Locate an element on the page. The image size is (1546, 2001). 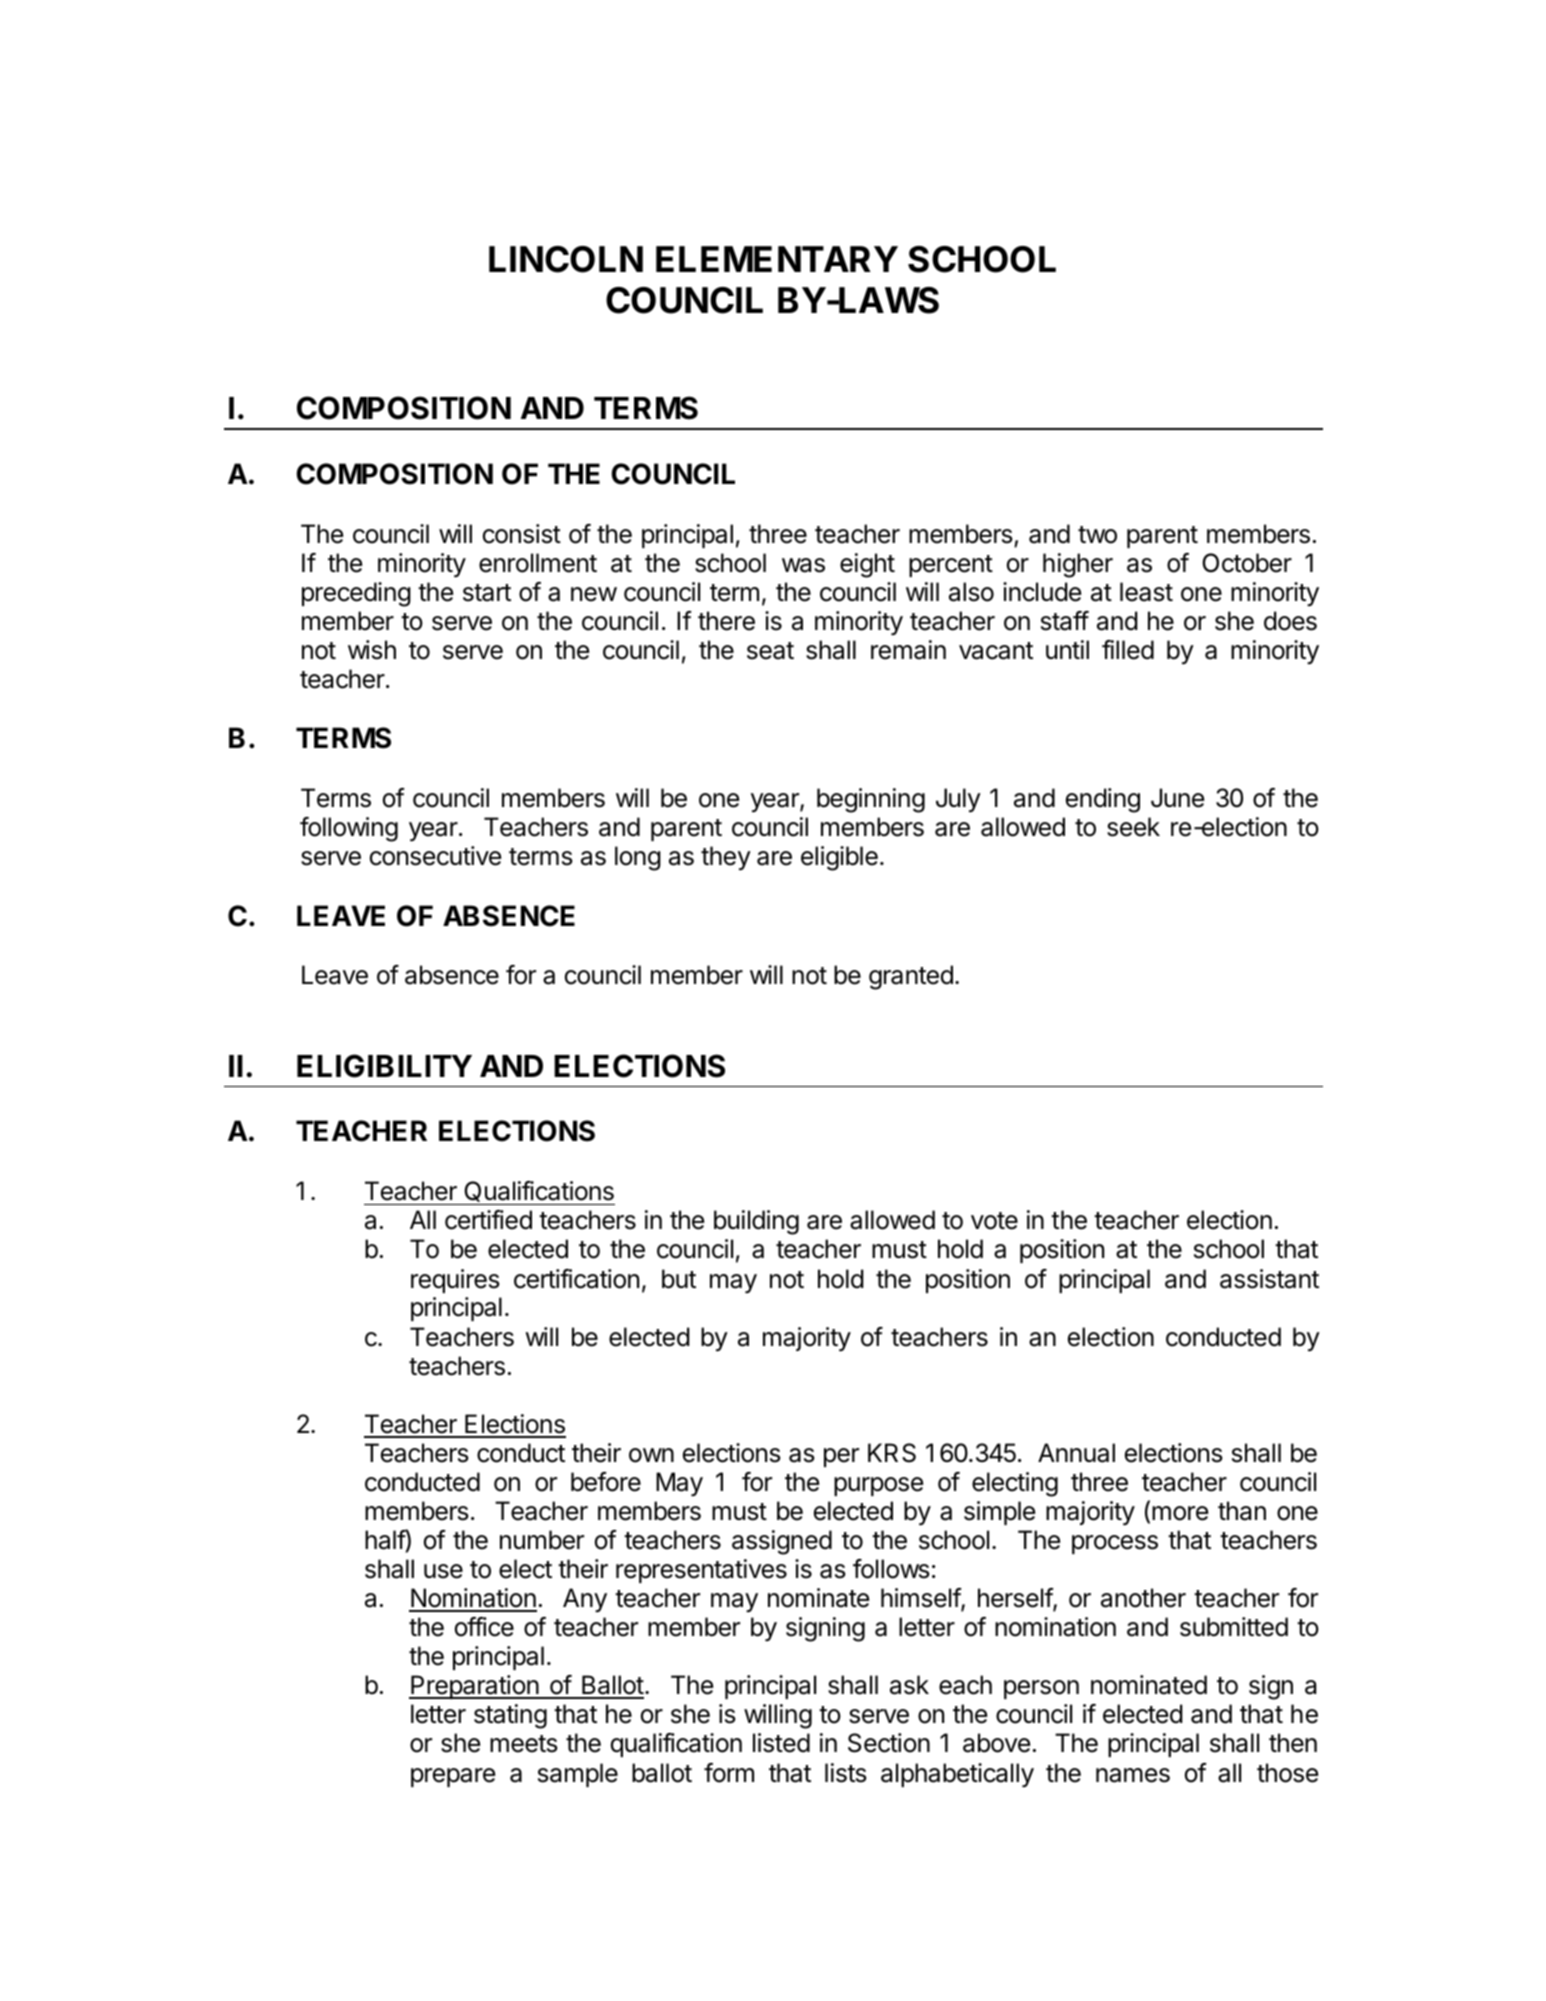
LINCOLN is located at coordinates (566, 259).
